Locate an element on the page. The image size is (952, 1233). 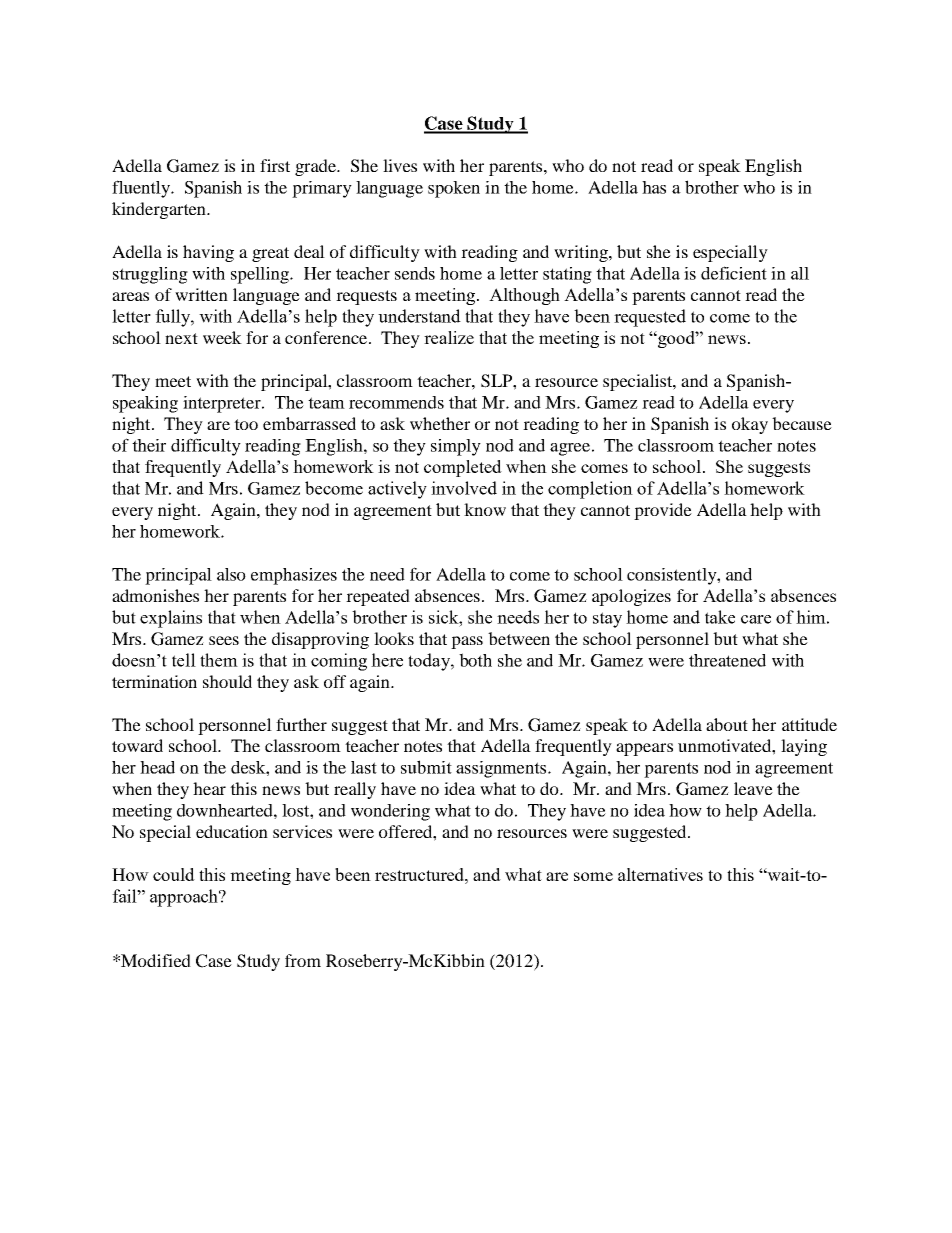
some is located at coordinates (593, 876).
